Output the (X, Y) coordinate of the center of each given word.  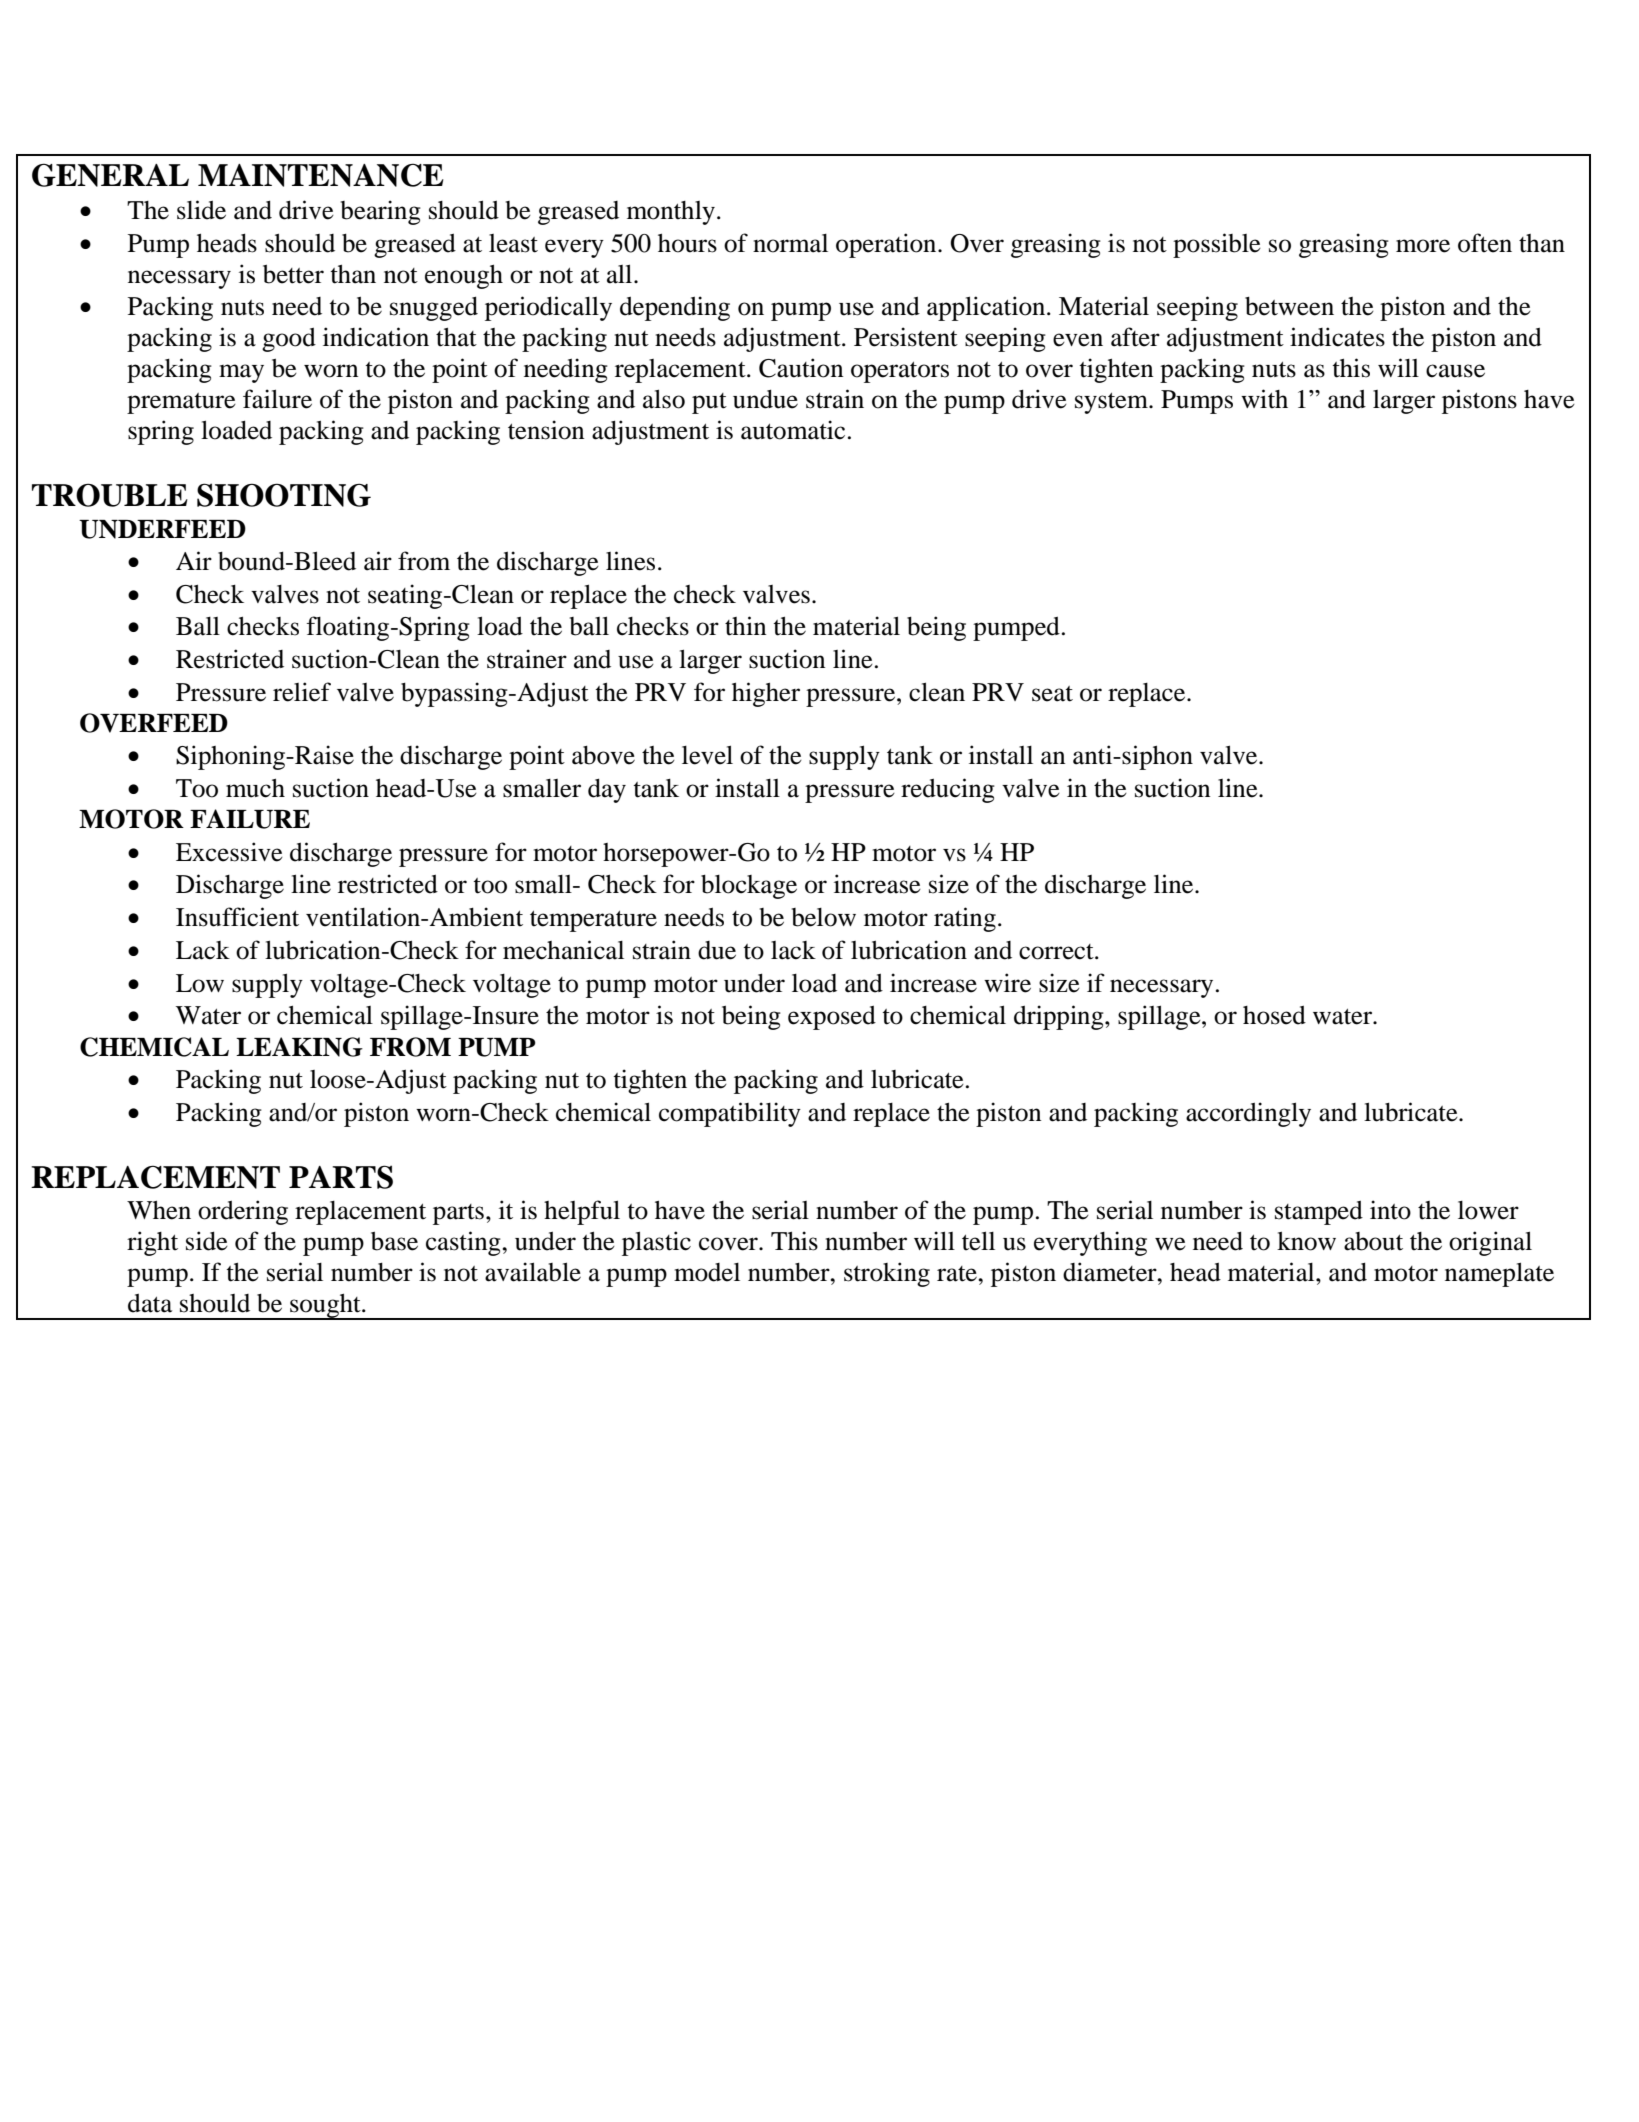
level (707, 755)
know (1306, 1241)
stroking (887, 1274)
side (207, 1241)
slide (201, 210)
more (1423, 246)
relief (302, 692)
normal (790, 243)
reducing (948, 790)
